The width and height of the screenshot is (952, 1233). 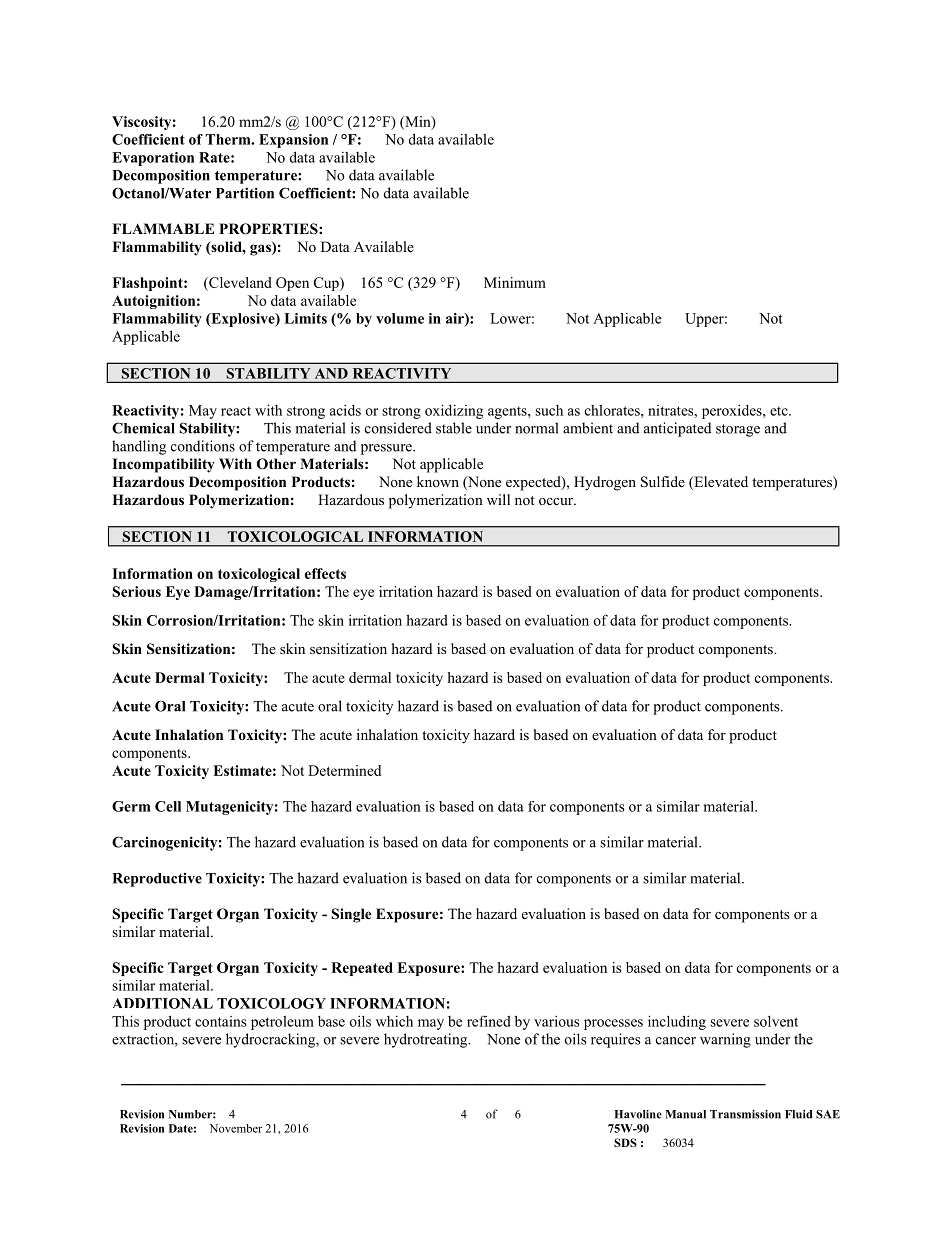 What do you see at coordinates (720, 483) in the screenshot?
I see `Elevated` at bounding box center [720, 483].
